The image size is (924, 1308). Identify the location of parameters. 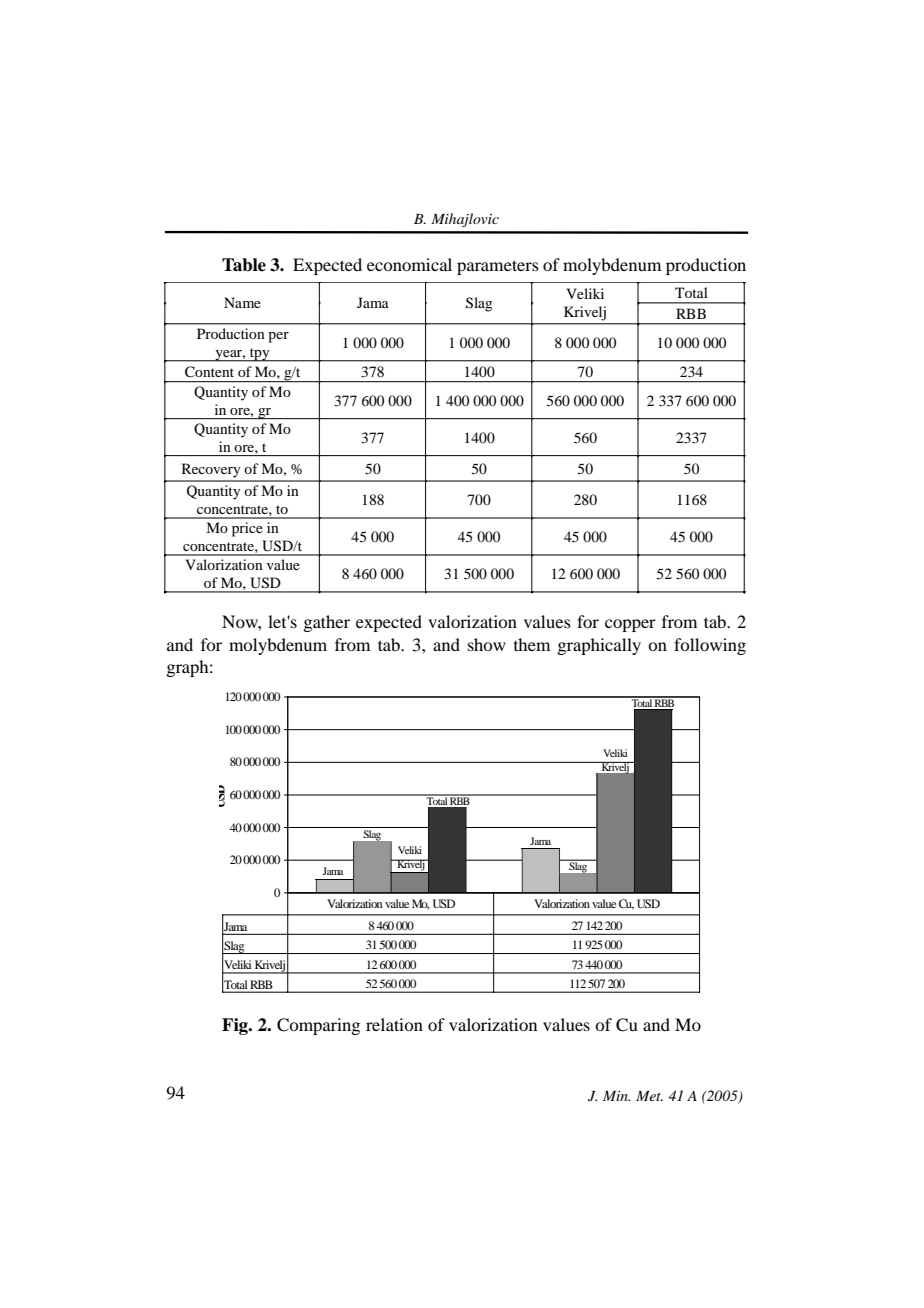
(498, 267).
